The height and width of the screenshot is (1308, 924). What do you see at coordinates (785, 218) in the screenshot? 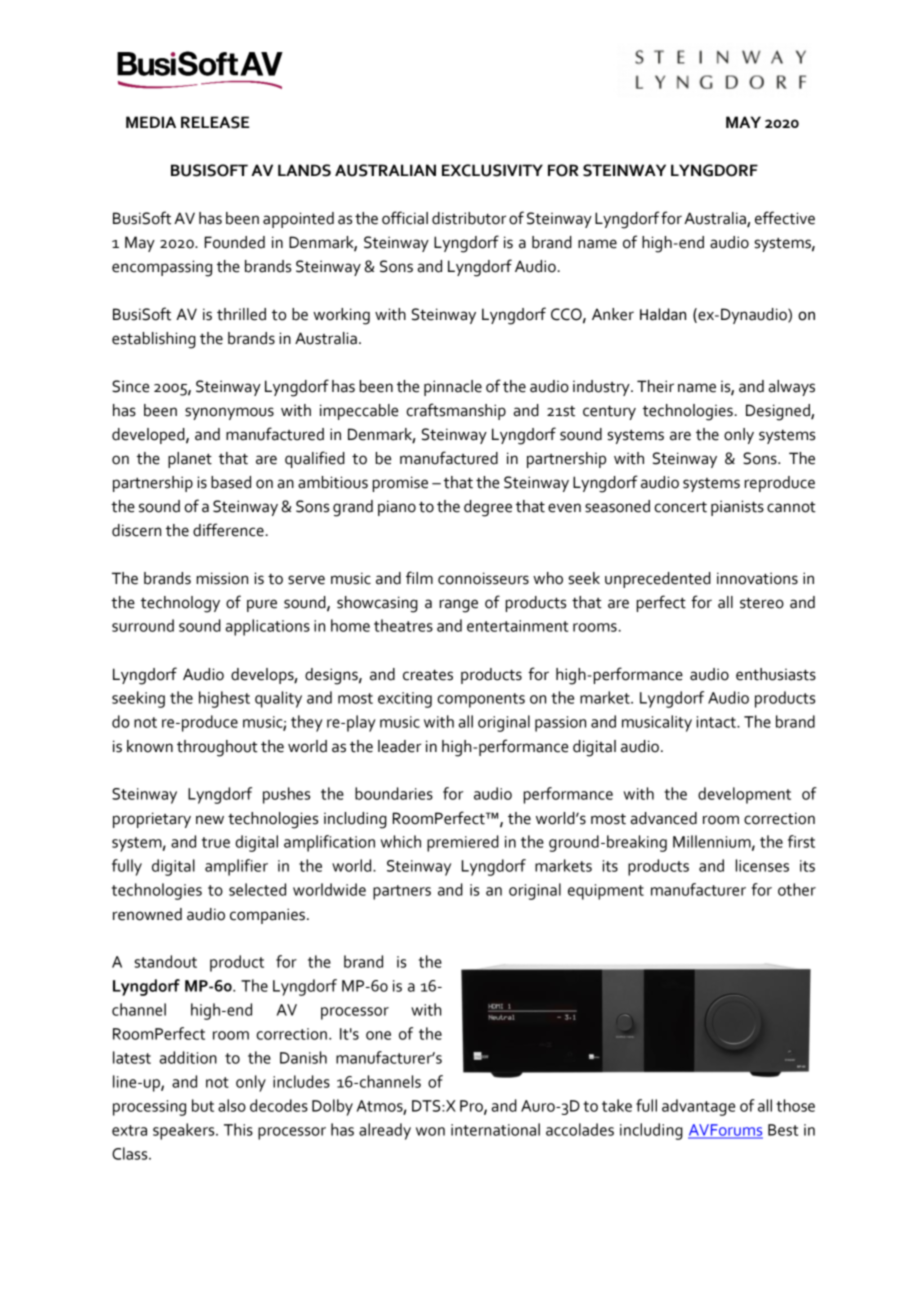
I see `effective` at bounding box center [785, 218].
